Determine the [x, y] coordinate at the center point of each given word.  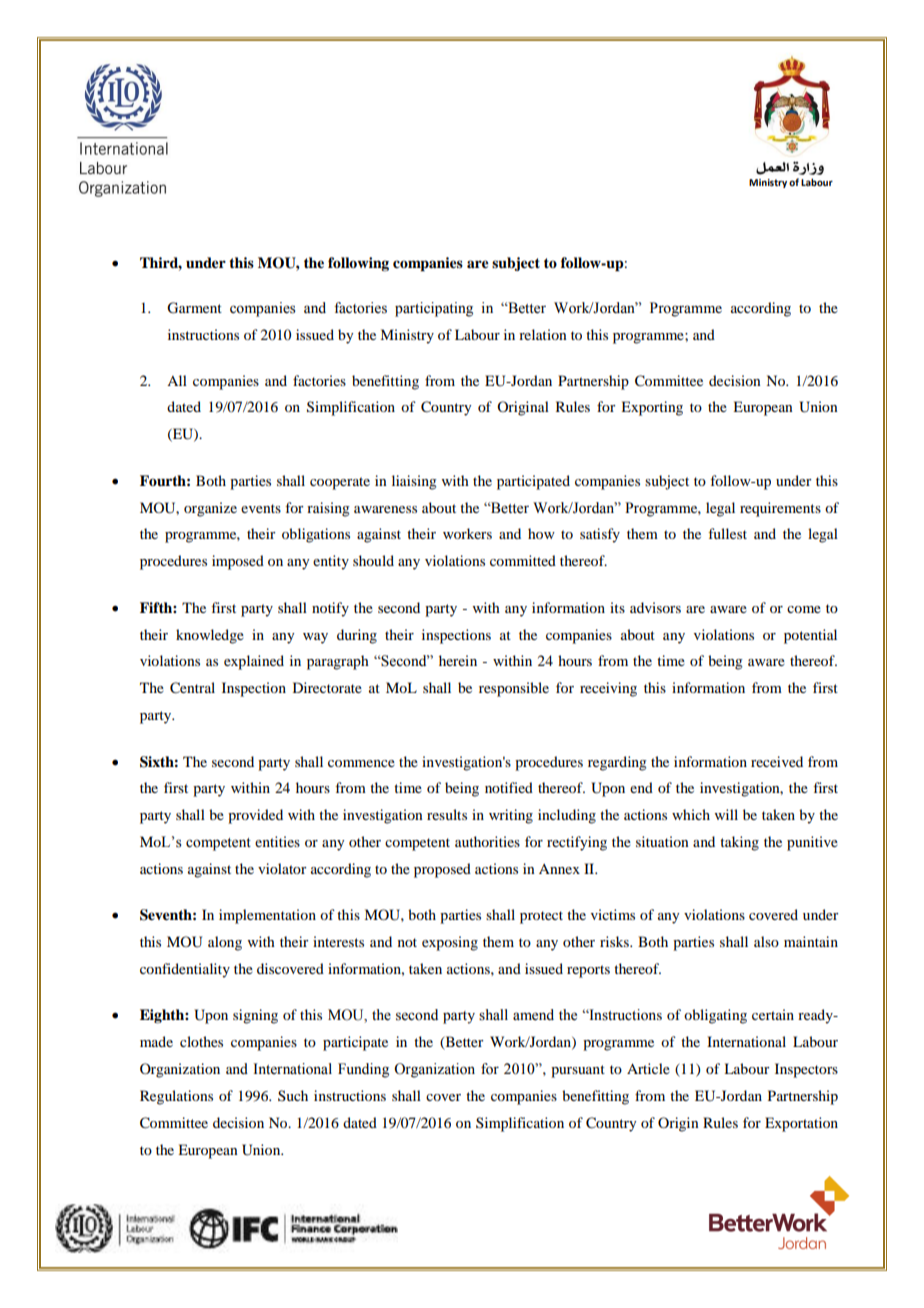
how [541, 533]
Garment [194, 308]
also [766, 941]
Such [293, 1095]
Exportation [801, 1124]
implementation [267, 916]
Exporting [652, 408]
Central [192, 688]
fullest [727, 533]
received [777, 761]
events [261, 508]
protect [541, 917]
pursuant [578, 1071]
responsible [514, 689]
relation [543, 334]
